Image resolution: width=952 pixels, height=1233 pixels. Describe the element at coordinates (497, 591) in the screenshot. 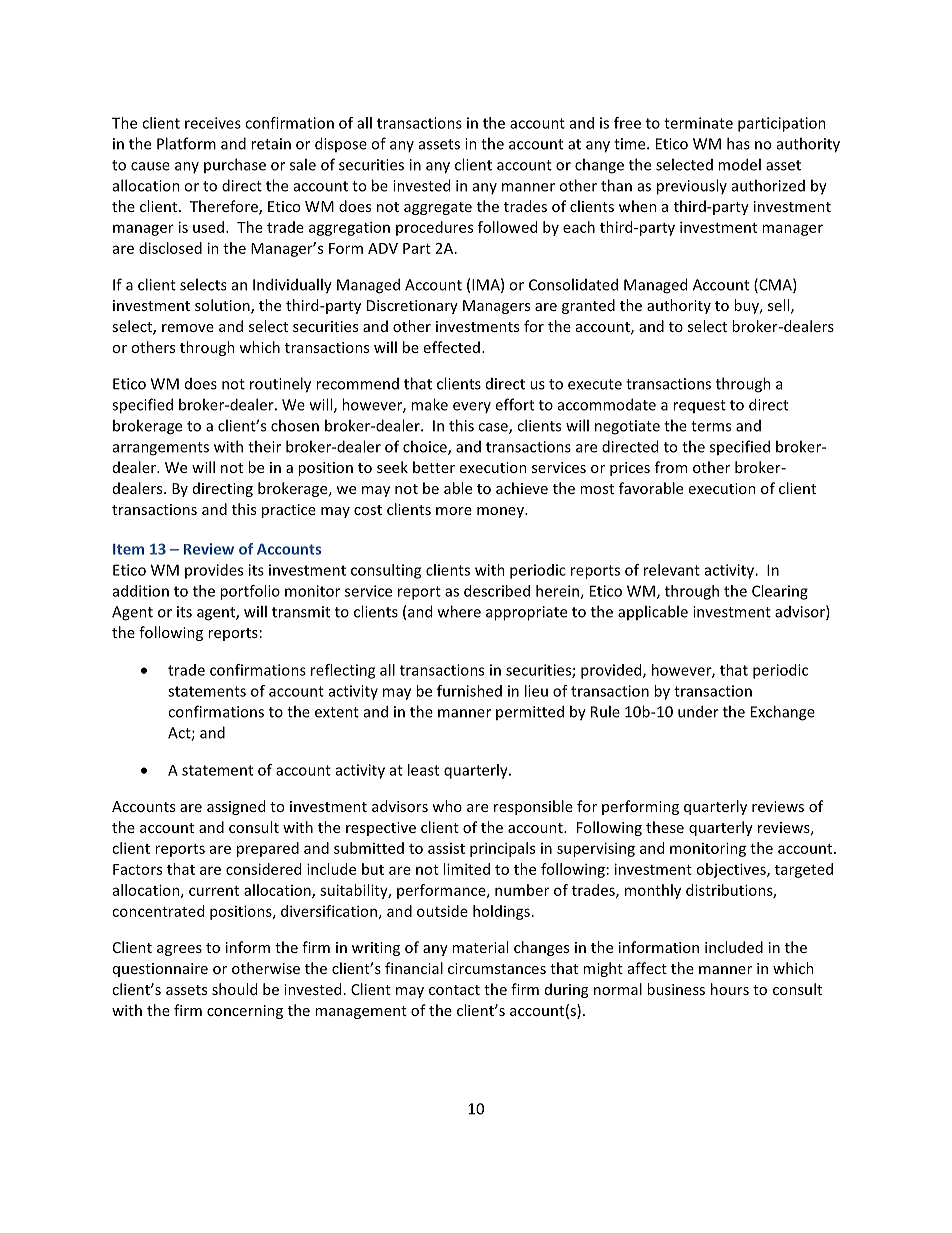

I see `described` at that location.
